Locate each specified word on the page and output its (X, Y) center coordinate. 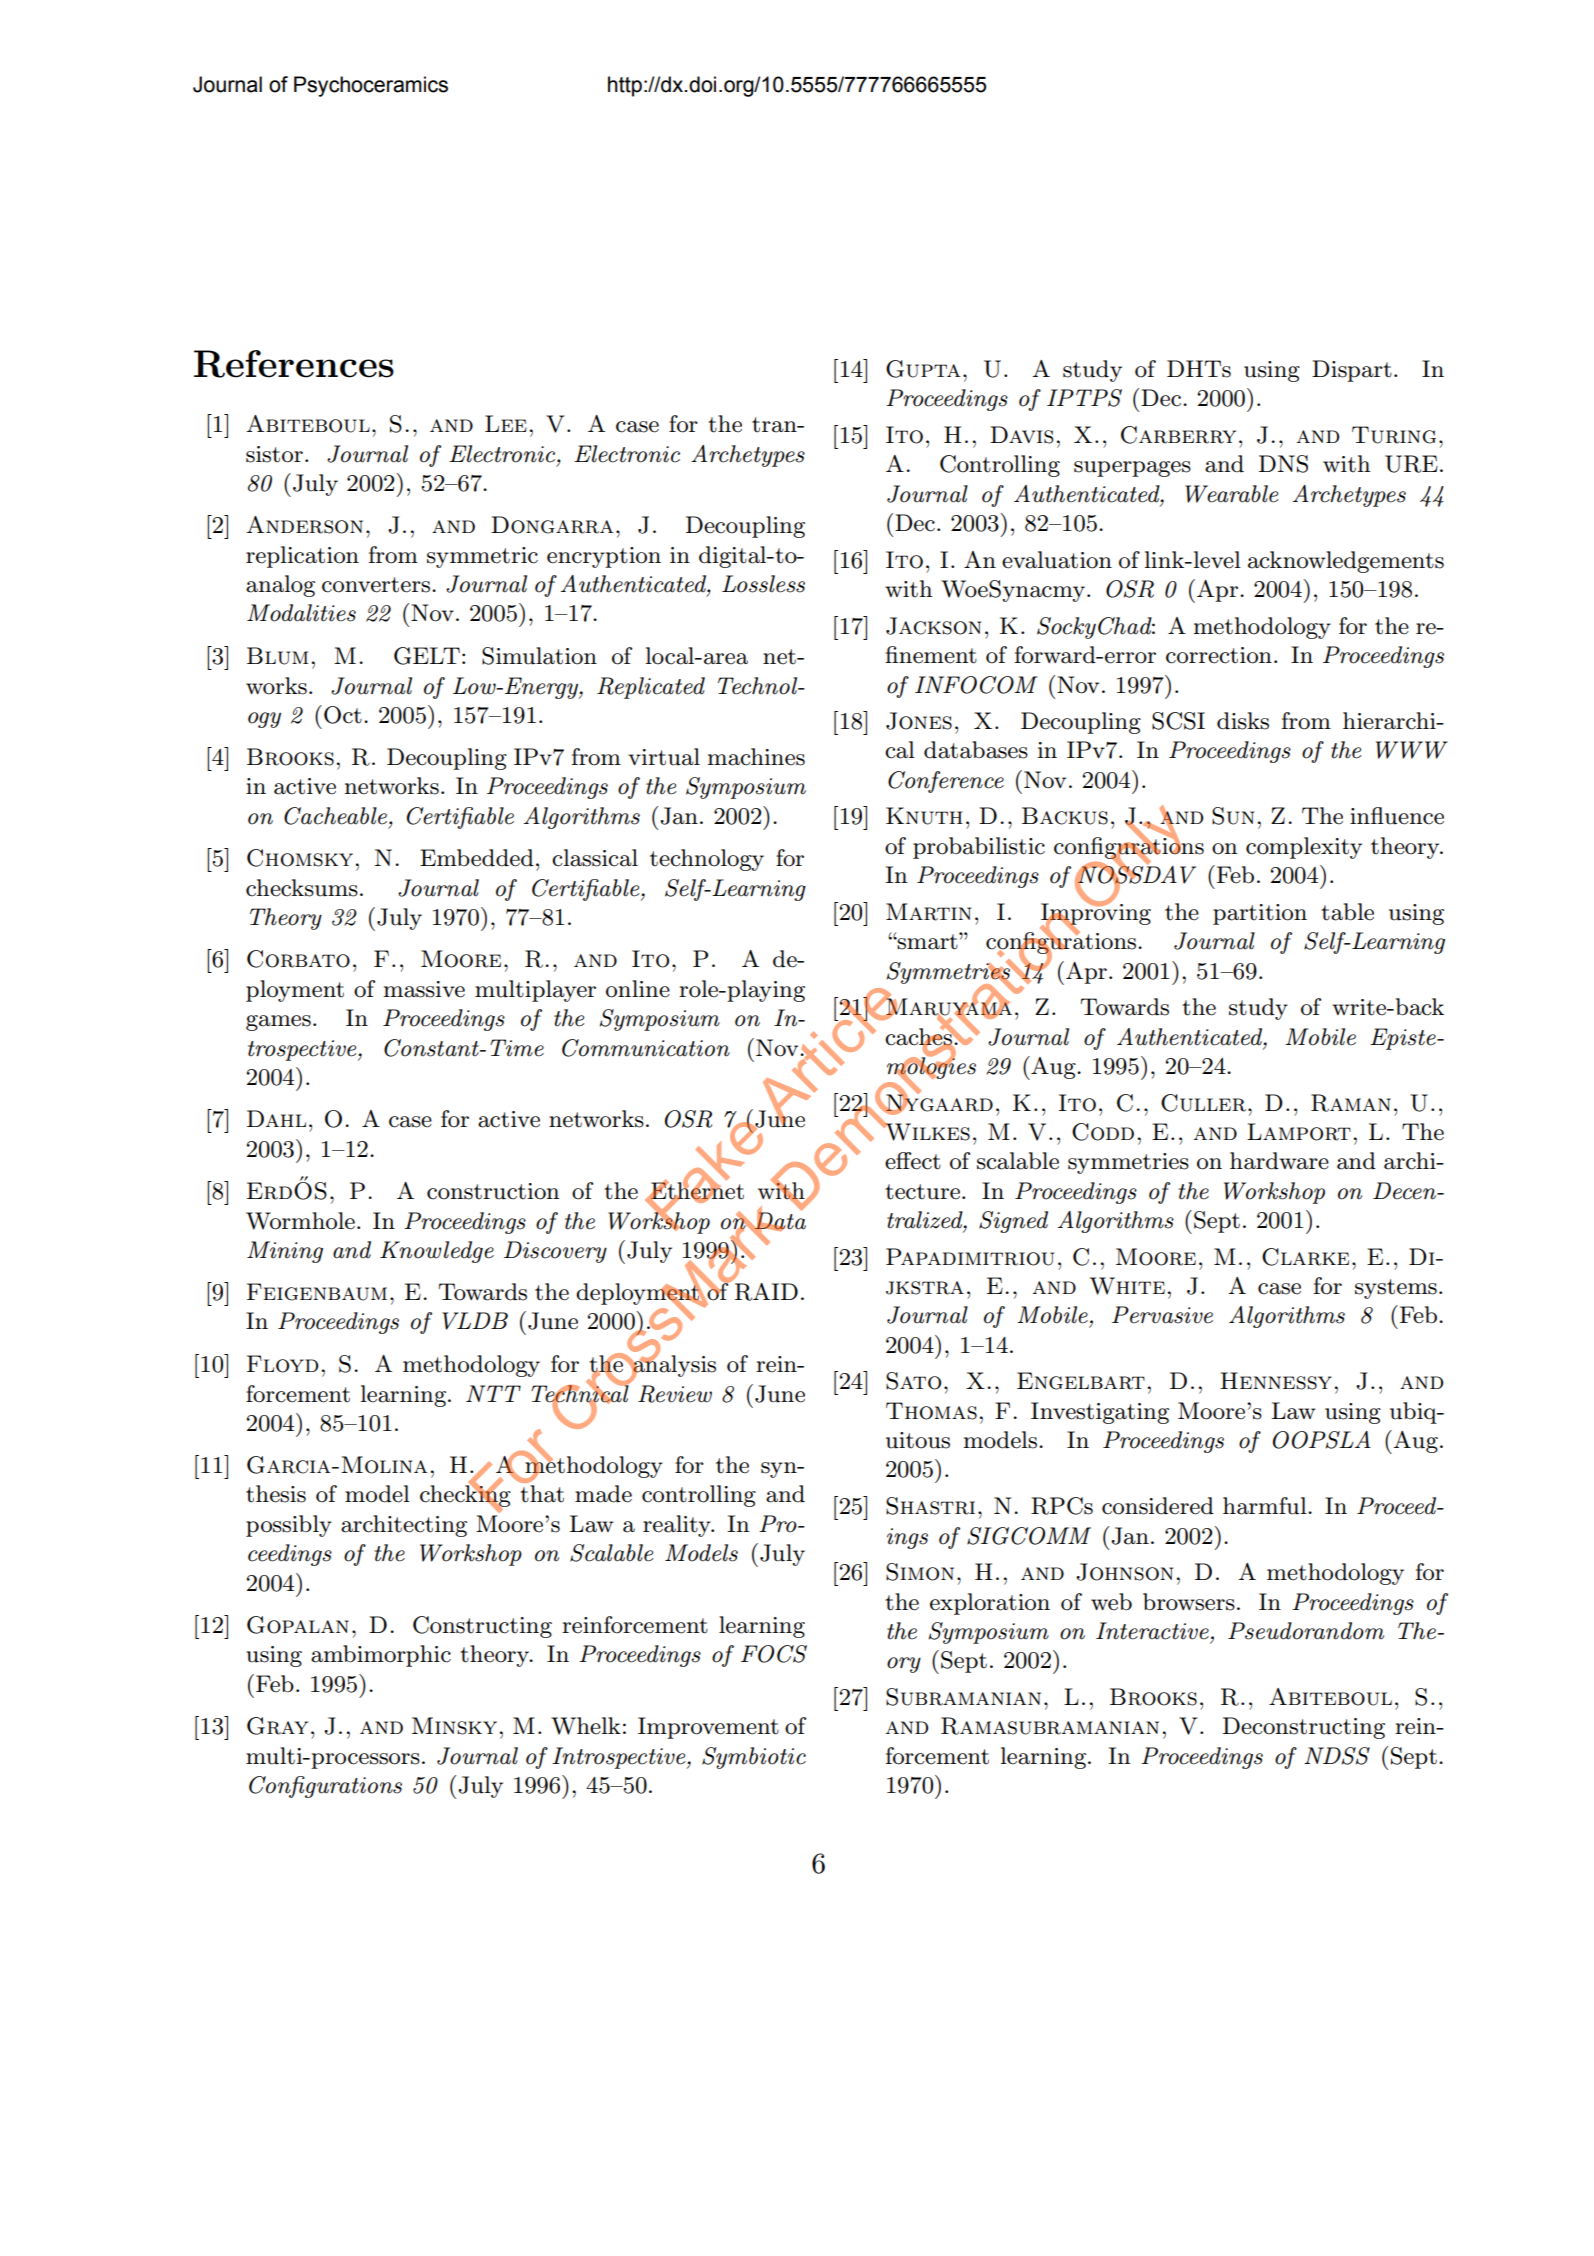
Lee (506, 423)
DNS (1283, 464)
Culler (1203, 1103)
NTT (493, 1393)
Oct (343, 715)
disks (1243, 721)
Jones (919, 721)
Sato (913, 1381)
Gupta (923, 369)
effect (913, 1161)
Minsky (454, 1726)
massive (424, 989)
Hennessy (1276, 1381)
